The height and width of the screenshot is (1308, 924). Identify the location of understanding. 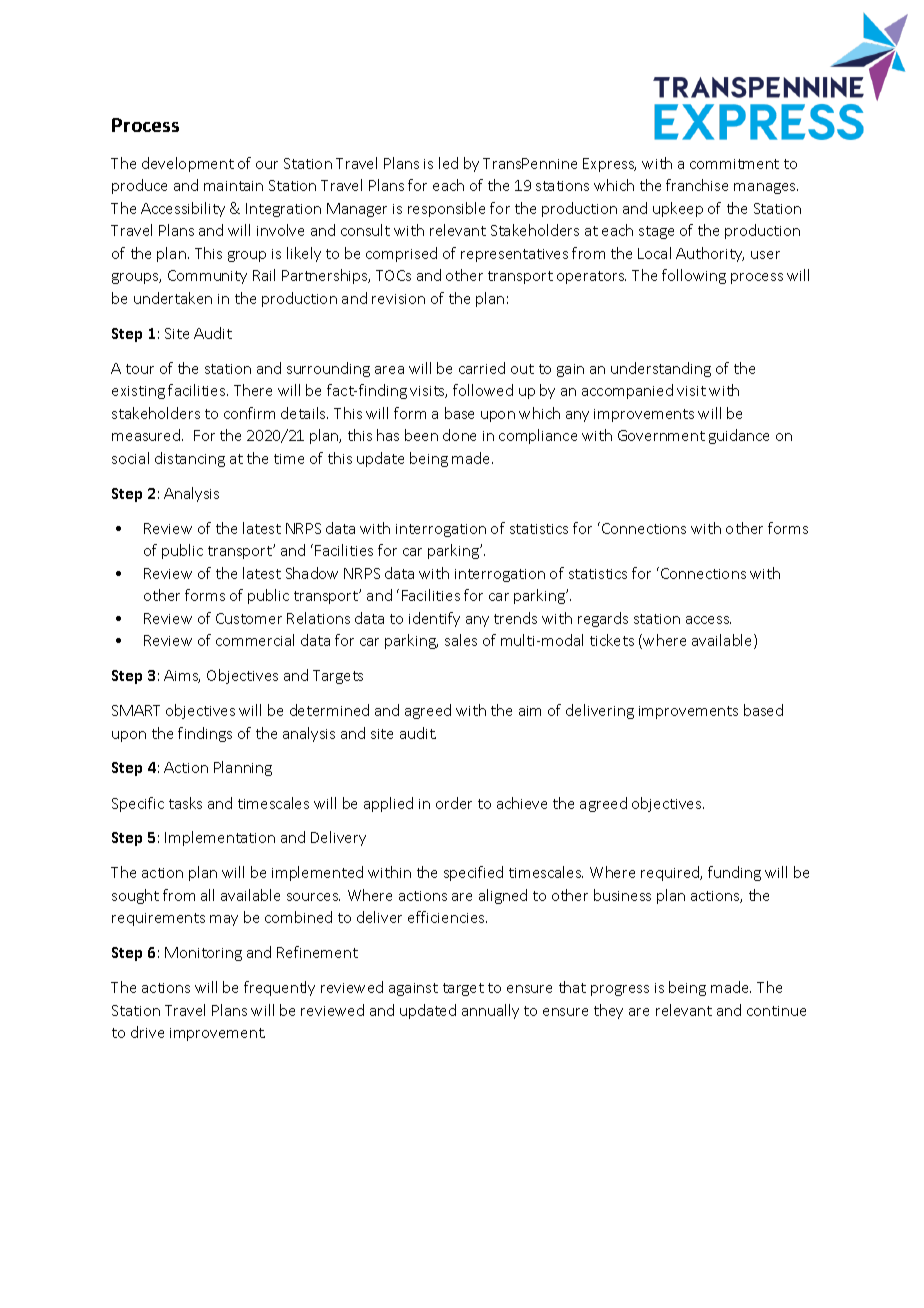
(661, 369).
